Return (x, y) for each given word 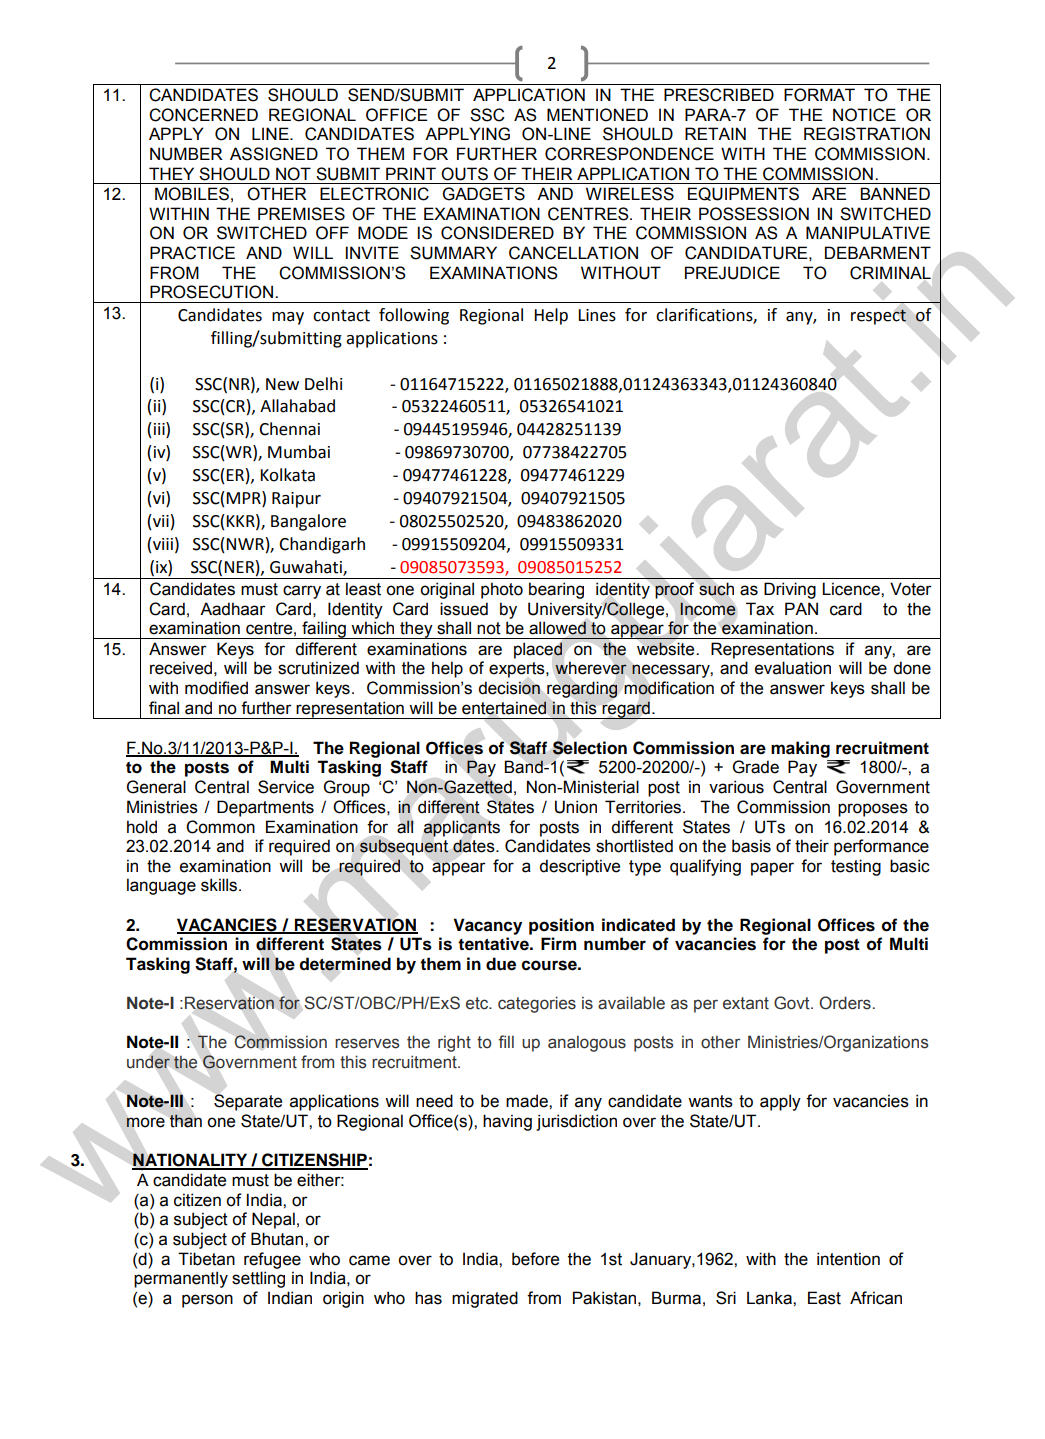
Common (220, 827)
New (282, 384)
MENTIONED (597, 115)
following (414, 316)
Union (576, 807)
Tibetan (206, 1259)
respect (878, 317)
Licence (852, 589)
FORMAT (819, 95)
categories (537, 1004)
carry (302, 592)
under (148, 1062)
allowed (557, 628)
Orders (845, 1003)
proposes (873, 810)
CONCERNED (203, 115)
